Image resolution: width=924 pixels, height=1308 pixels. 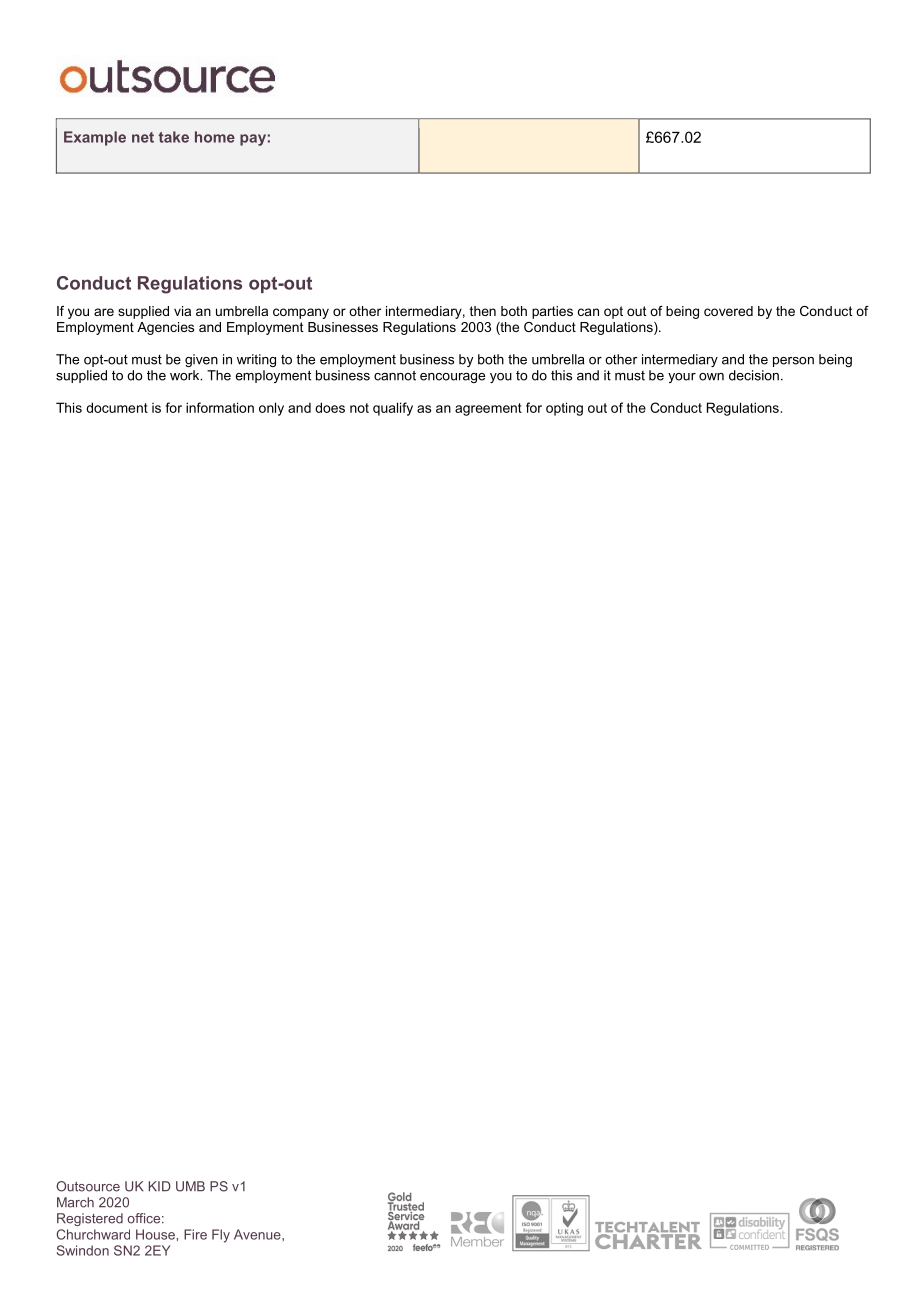 What do you see at coordinates (483, 311) in the image?
I see `then` at bounding box center [483, 311].
